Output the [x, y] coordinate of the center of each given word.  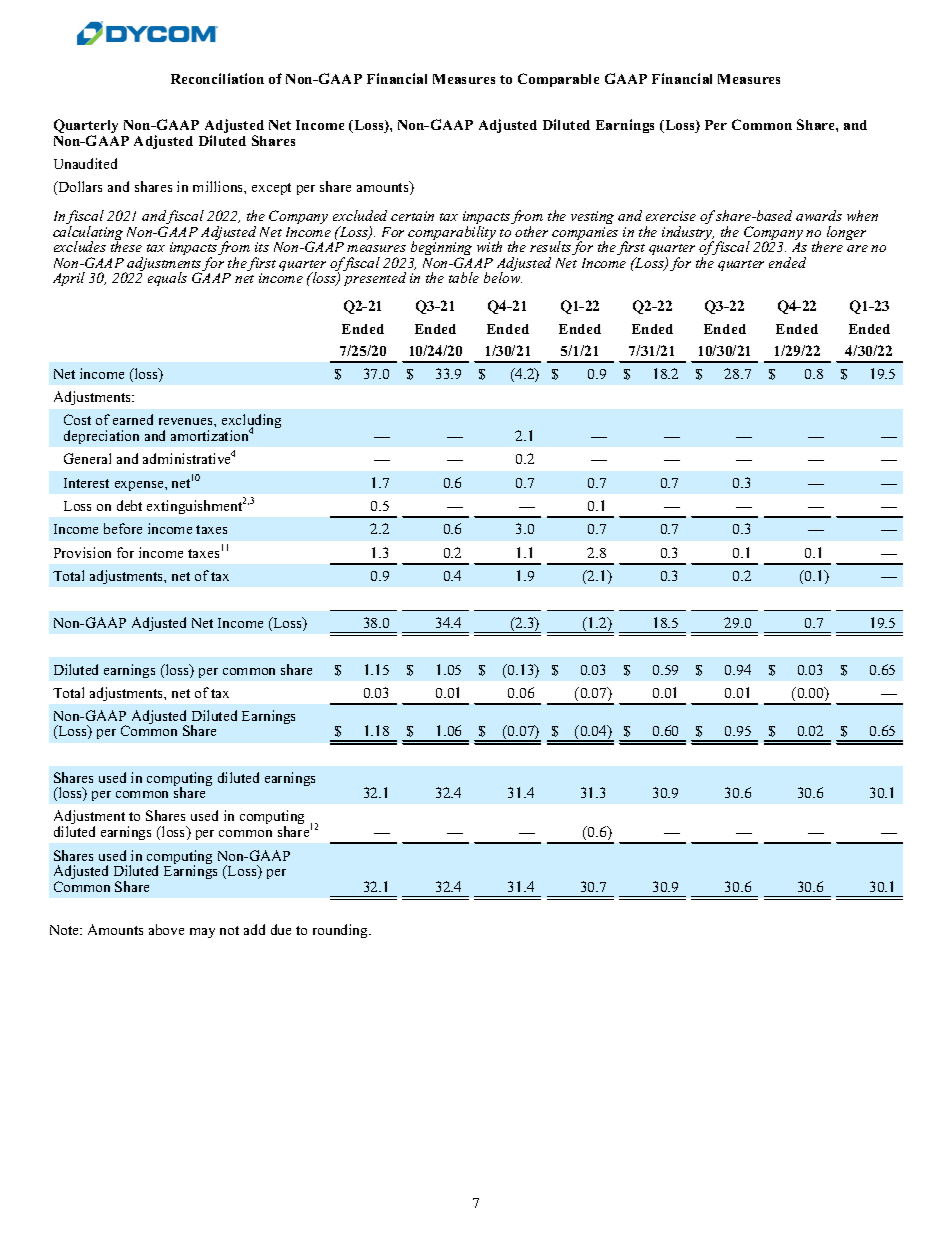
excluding [251, 423]
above [166, 929]
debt [129, 505]
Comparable [558, 80]
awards [819, 215]
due [281, 929]
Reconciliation [217, 78]
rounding [342, 931]
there [827, 246]
